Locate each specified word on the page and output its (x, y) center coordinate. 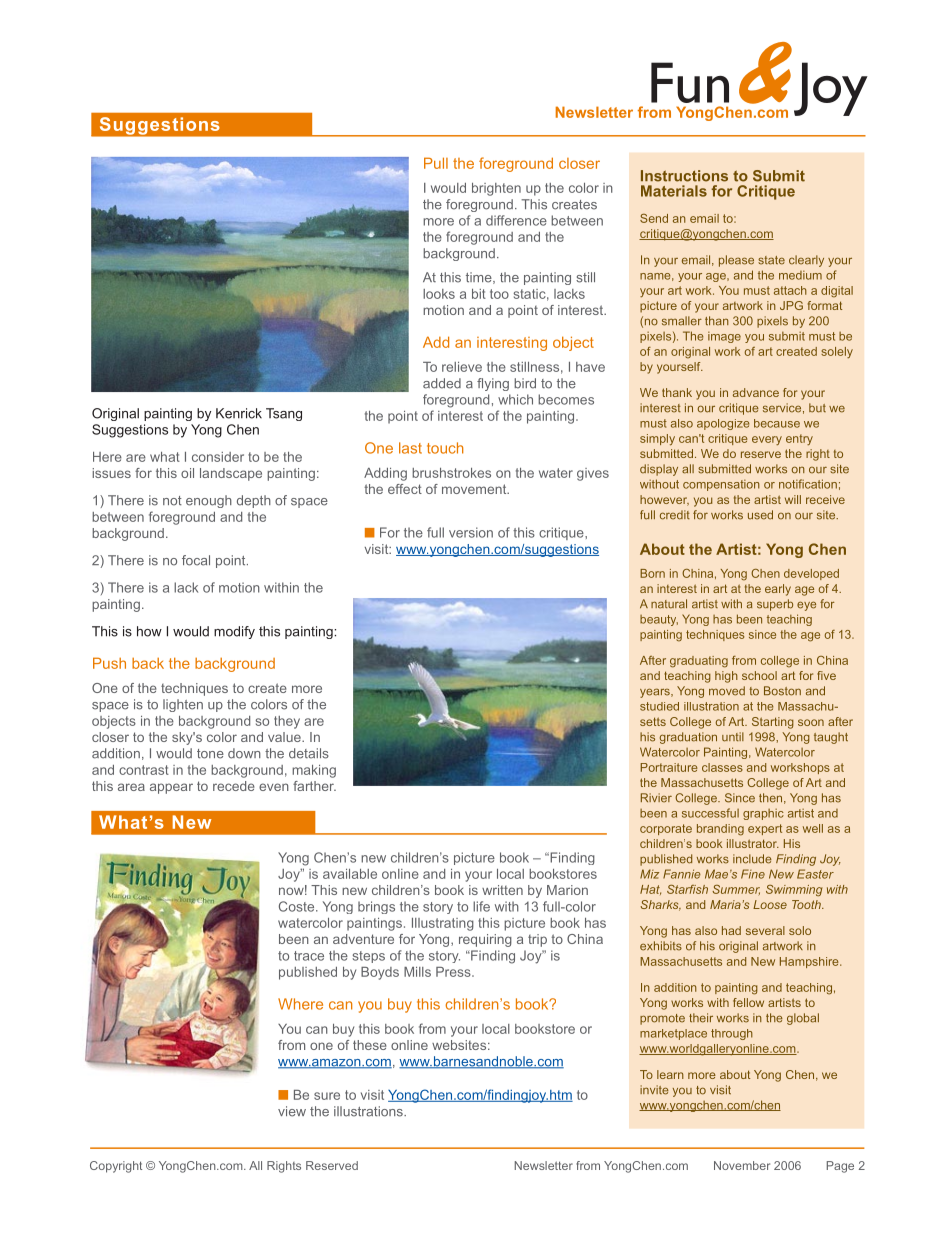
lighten (183, 705)
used (760, 515)
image (724, 337)
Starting (773, 723)
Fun (690, 82)
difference (516, 220)
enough (209, 501)
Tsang (284, 414)
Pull (436, 163)
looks (439, 294)
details (309, 753)
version (471, 532)
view (292, 1111)
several (765, 930)
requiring (485, 940)
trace (309, 956)
